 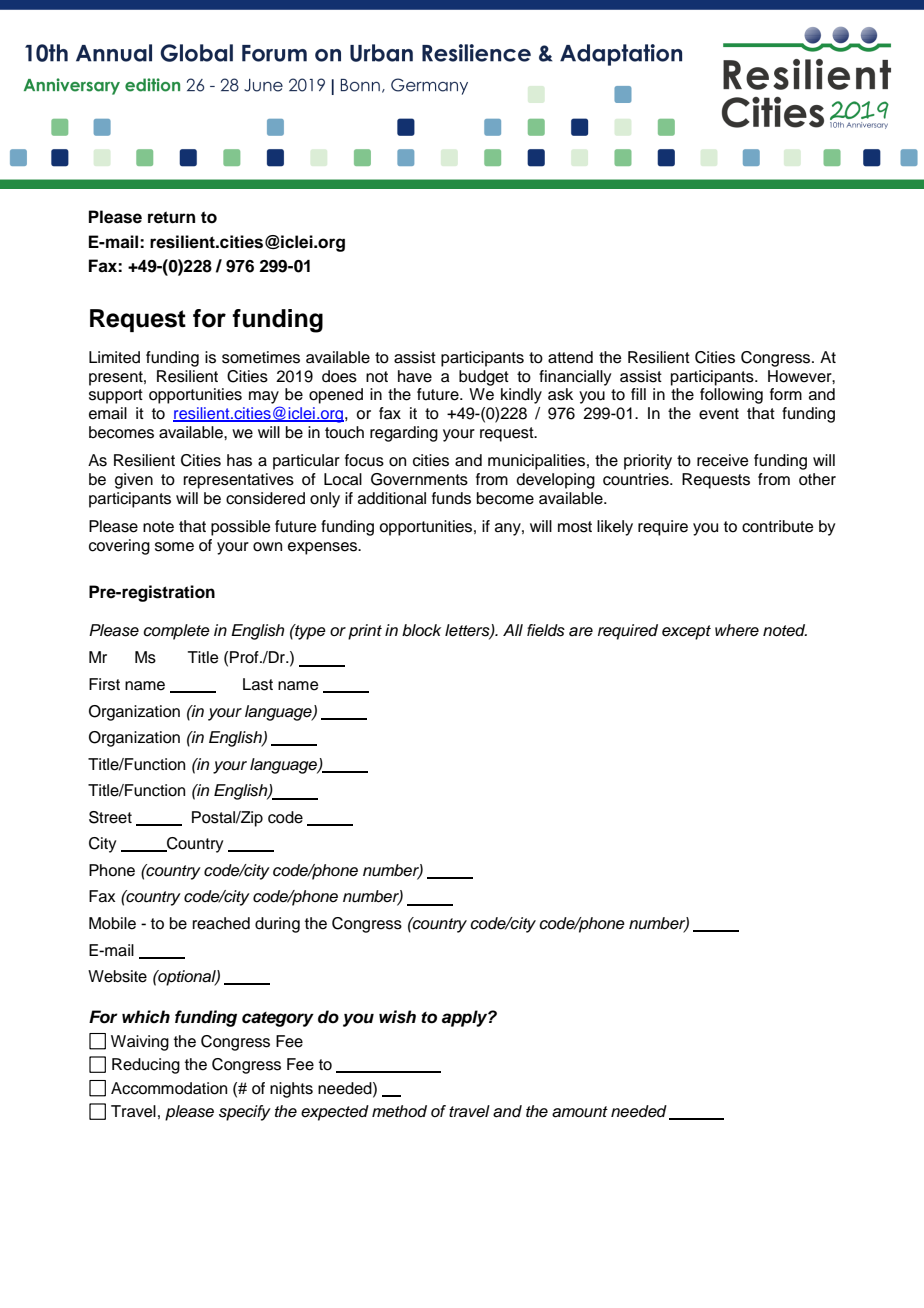 I want to click on receive, so click(x=723, y=460).
